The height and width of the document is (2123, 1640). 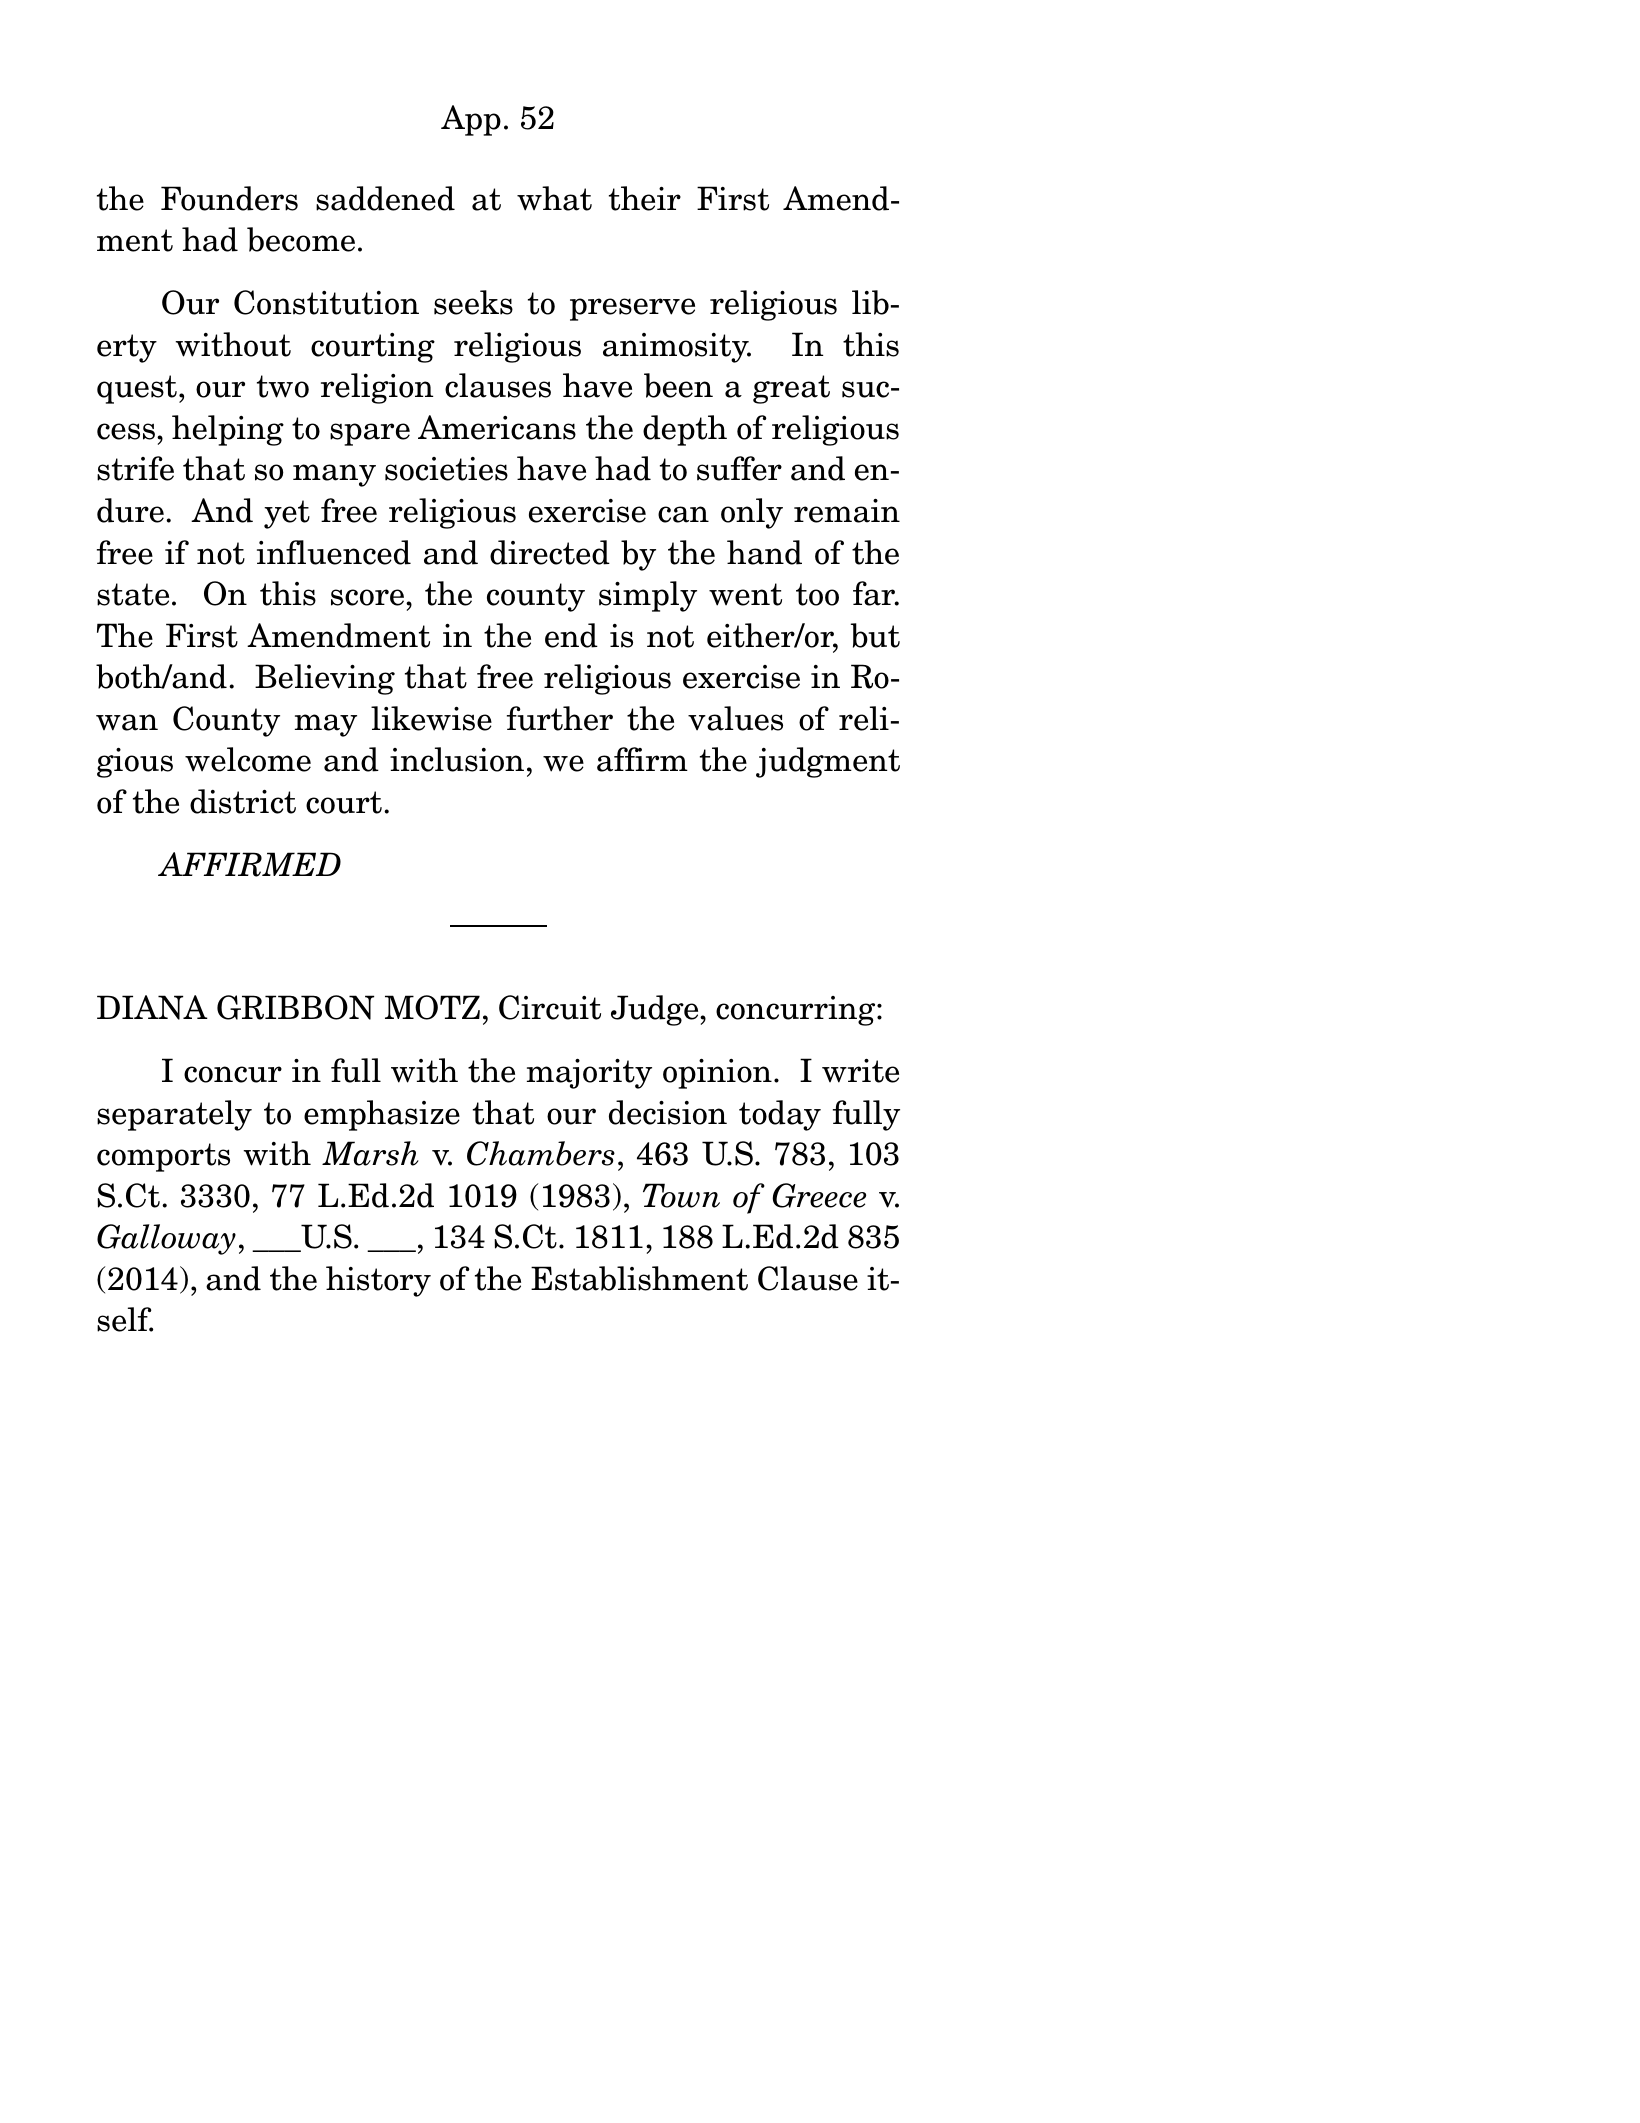 What do you see at coordinates (752, 513) in the document?
I see `only` at bounding box center [752, 513].
